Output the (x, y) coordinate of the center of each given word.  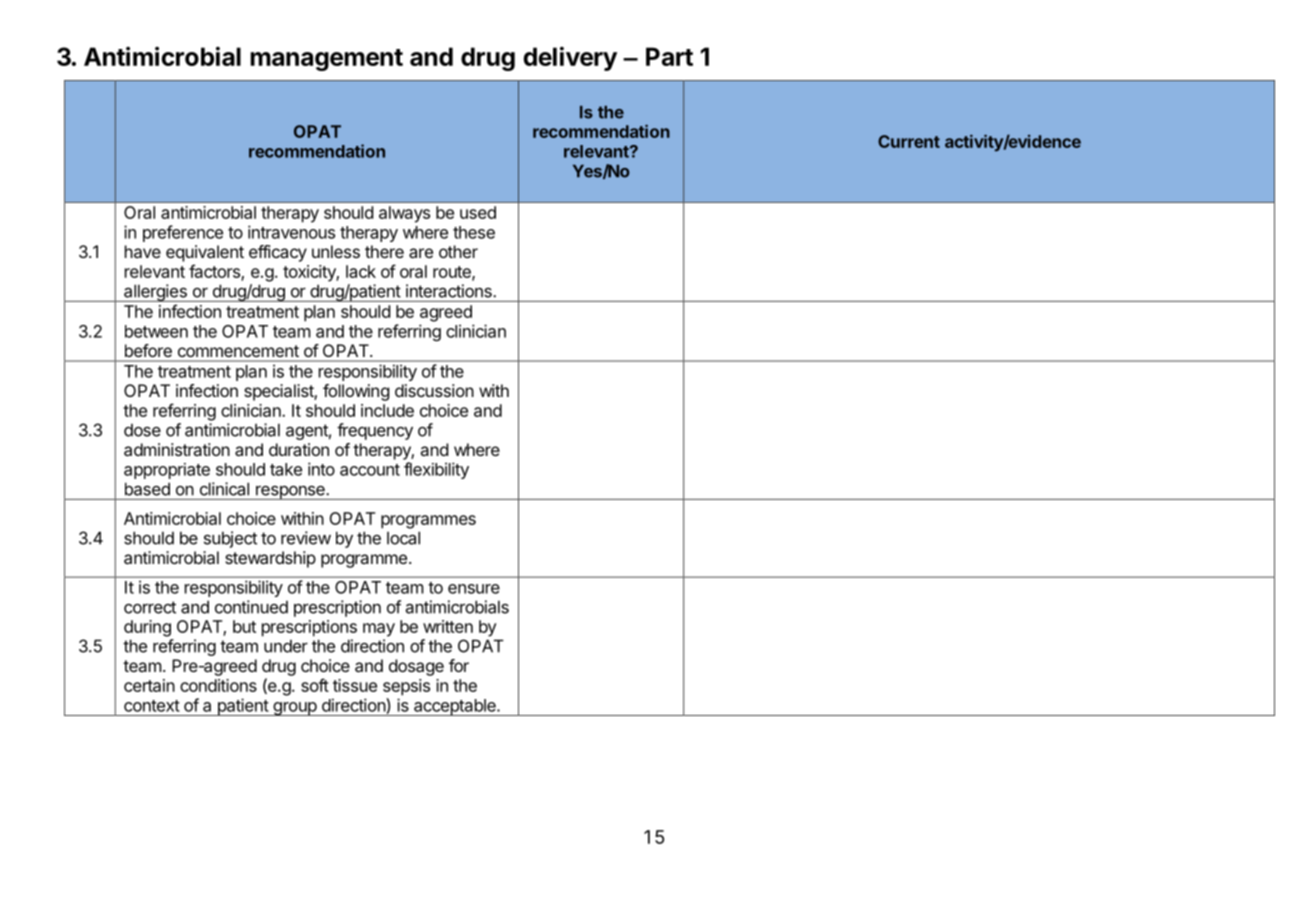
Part (669, 56)
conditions (218, 685)
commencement (238, 351)
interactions (450, 291)
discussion (434, 390)
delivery (570, 59)
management (326, 60)
